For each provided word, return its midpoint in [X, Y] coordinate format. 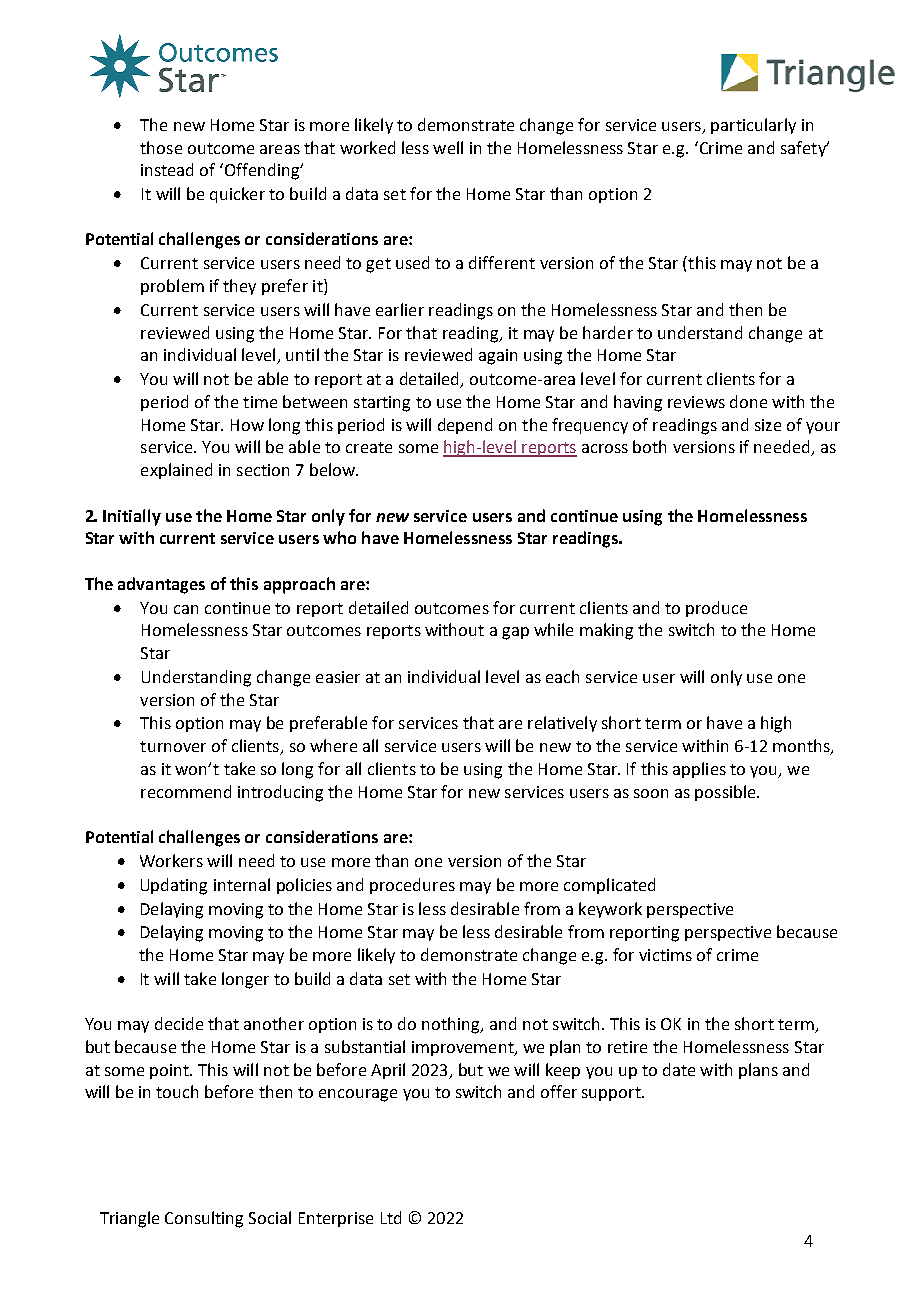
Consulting [204, 1219]
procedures [412, 886]
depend [465, 426]
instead [167, 169]
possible [726, 793]
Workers [171, 860]
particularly [753, 126]
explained [176, 471]
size [768, 425]
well [448, 147]
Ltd [391, 1217]
